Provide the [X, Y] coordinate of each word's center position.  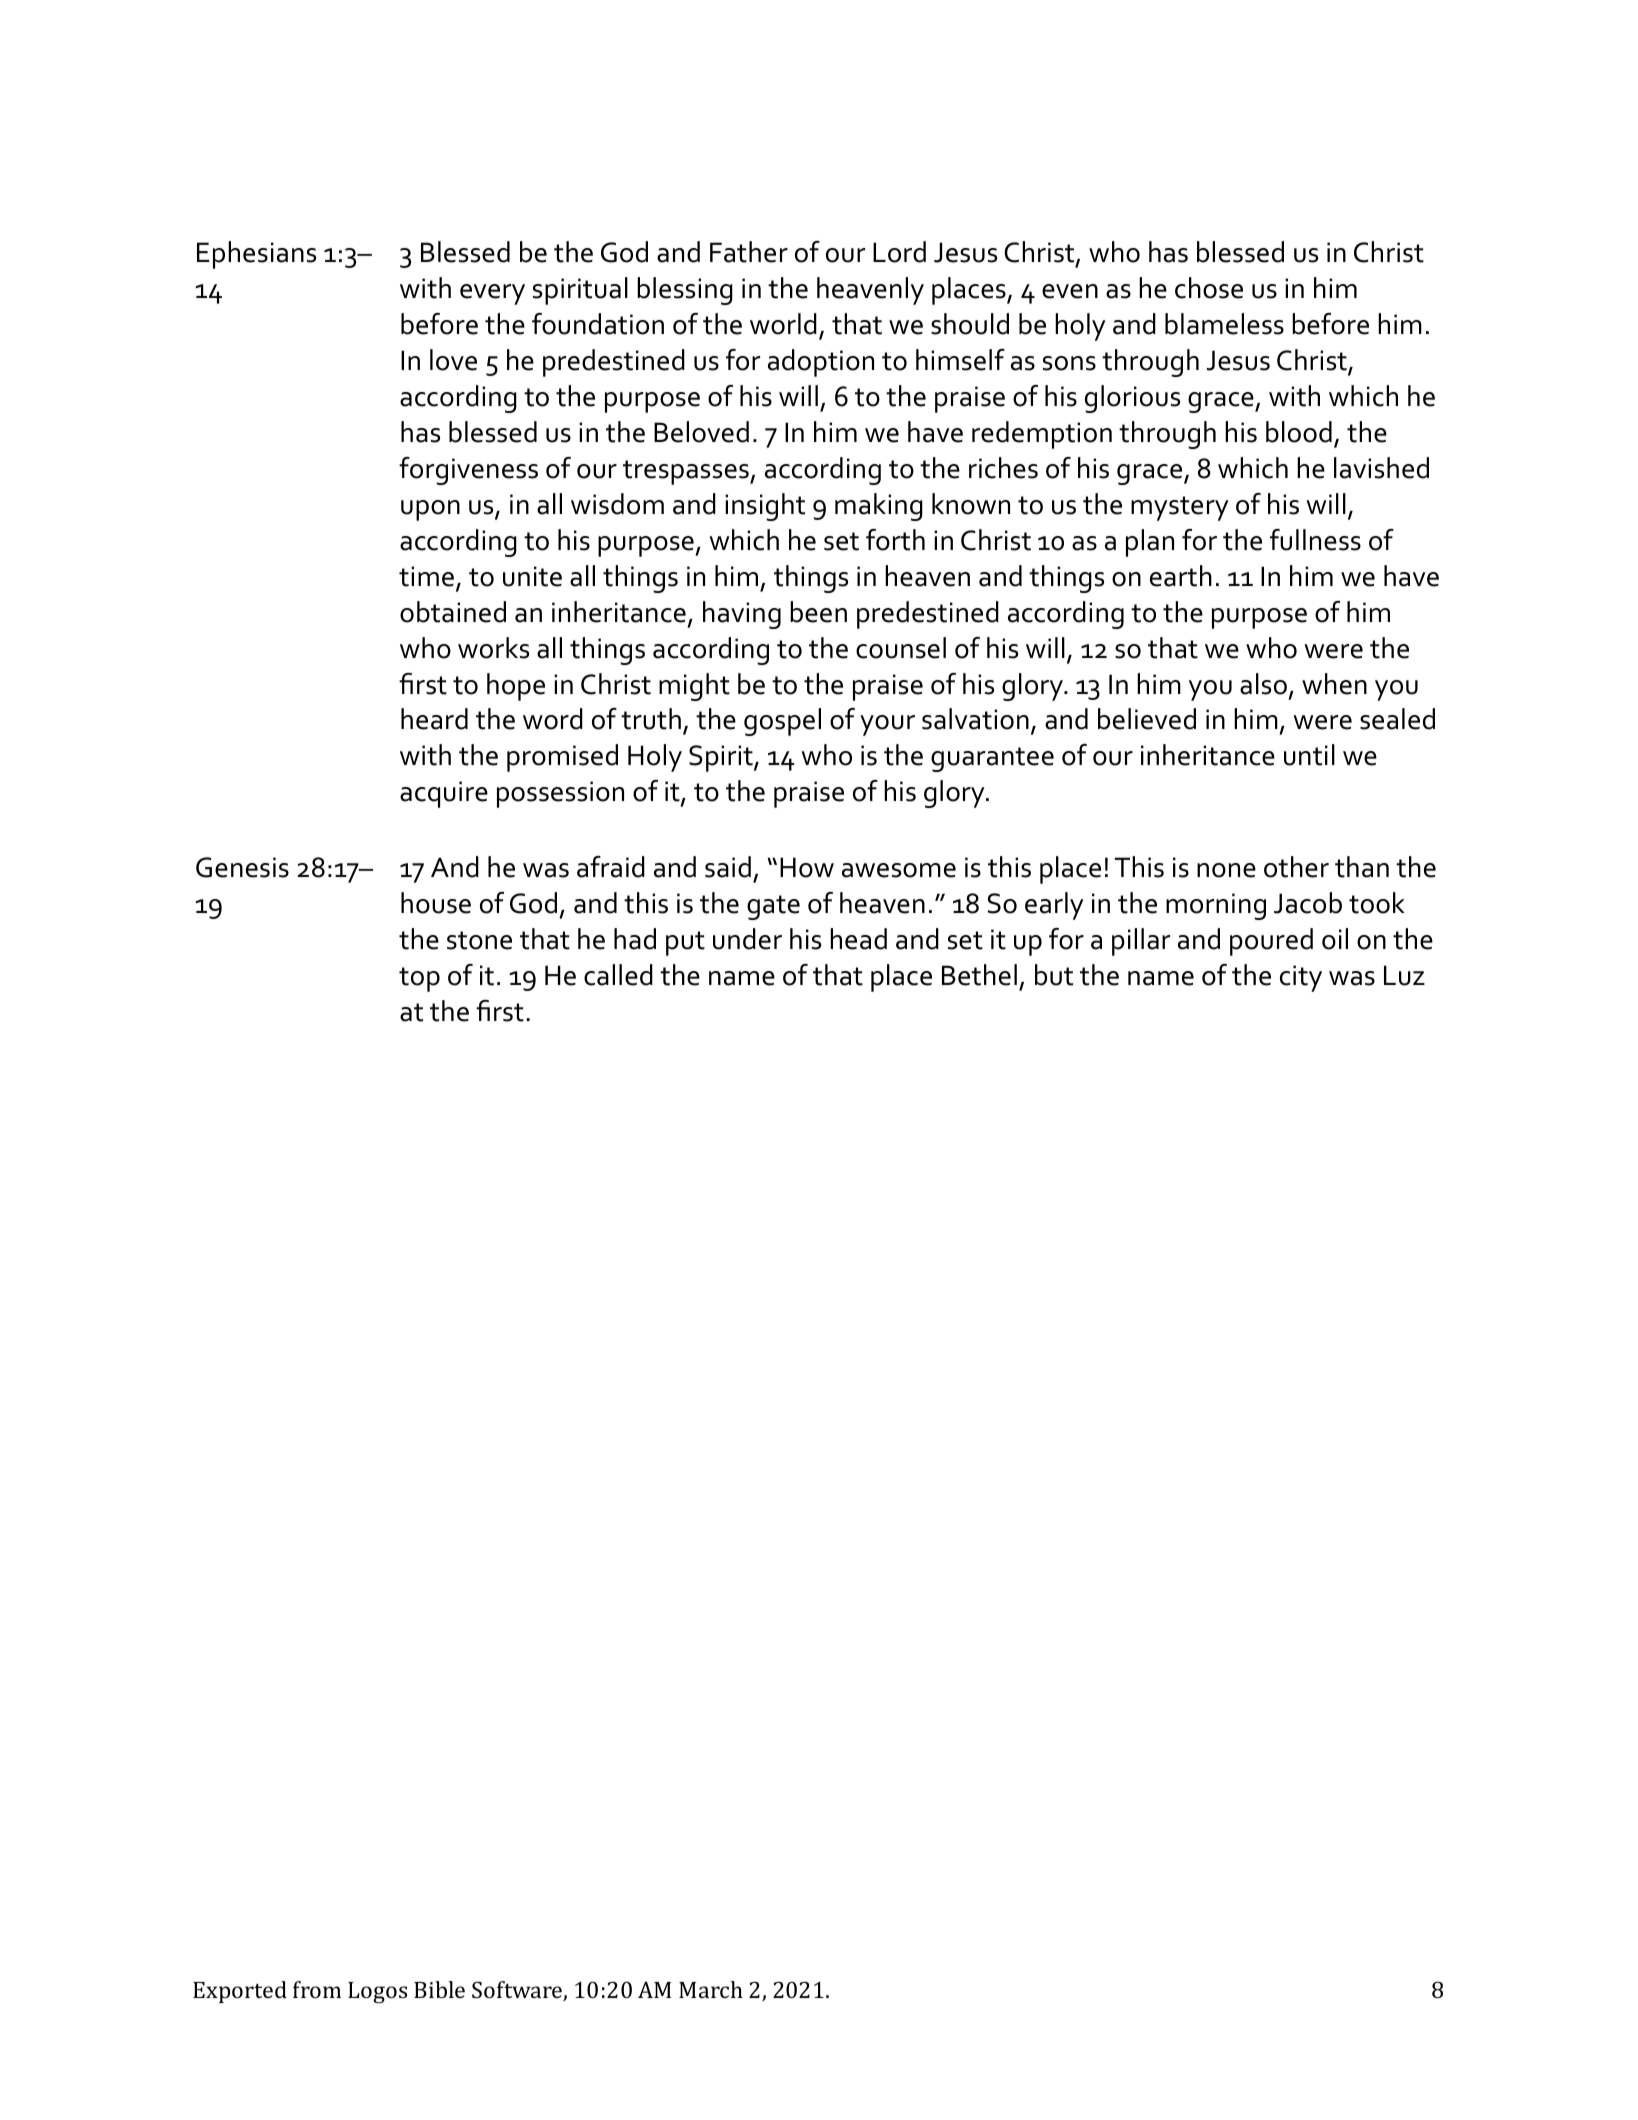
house [436, 903]
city [1301, 978]
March [711, 1989]
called [618, 975]
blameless [1224, 324]
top [419, 979]
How [807, 867]
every [492, 294]
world [783, 324]
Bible [439, 1989]
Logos [377, 1993]
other [1296, 867]
